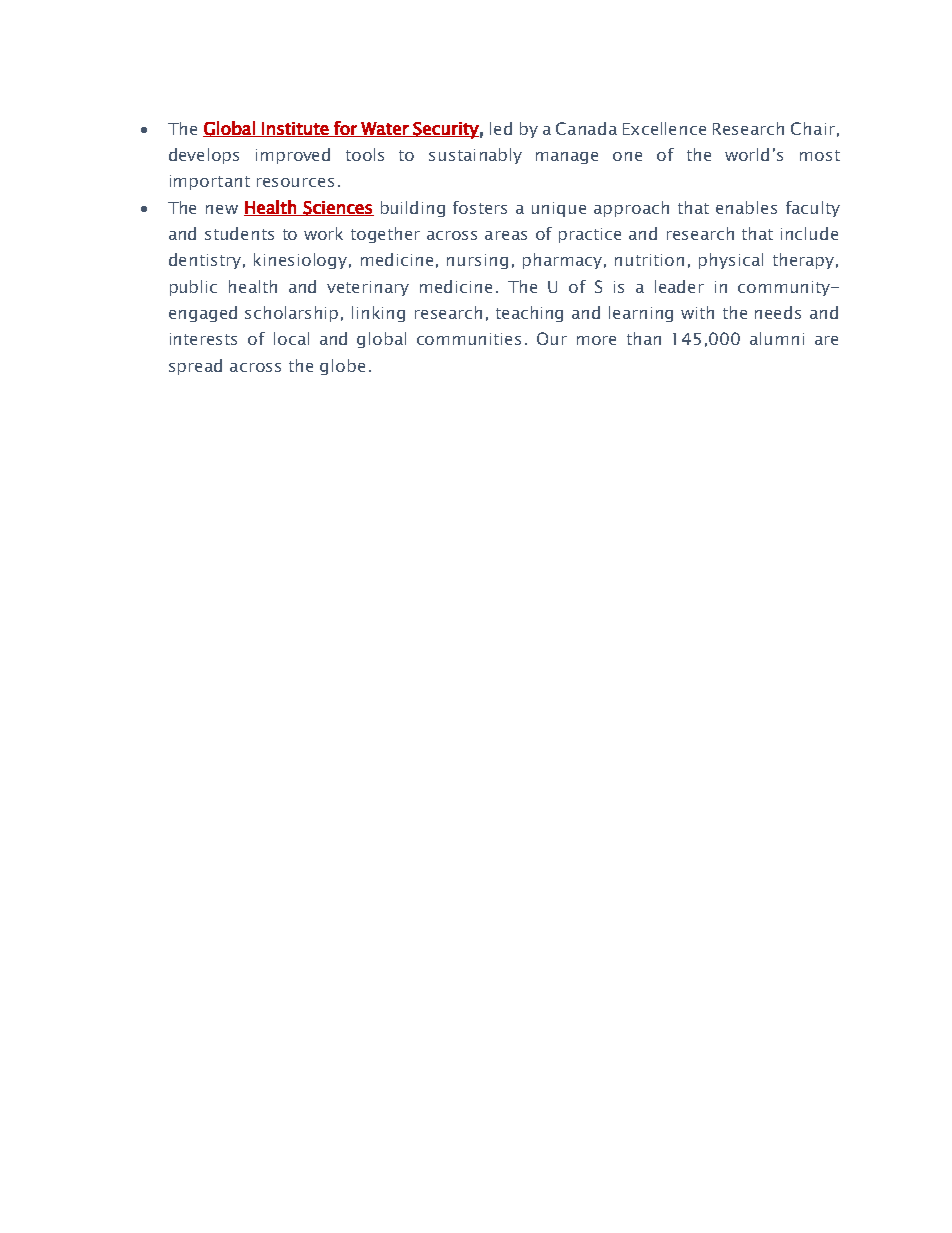  What do you see at coordinates (501, 128) in the image?
I see `led` at bounding box center [501, 128].
